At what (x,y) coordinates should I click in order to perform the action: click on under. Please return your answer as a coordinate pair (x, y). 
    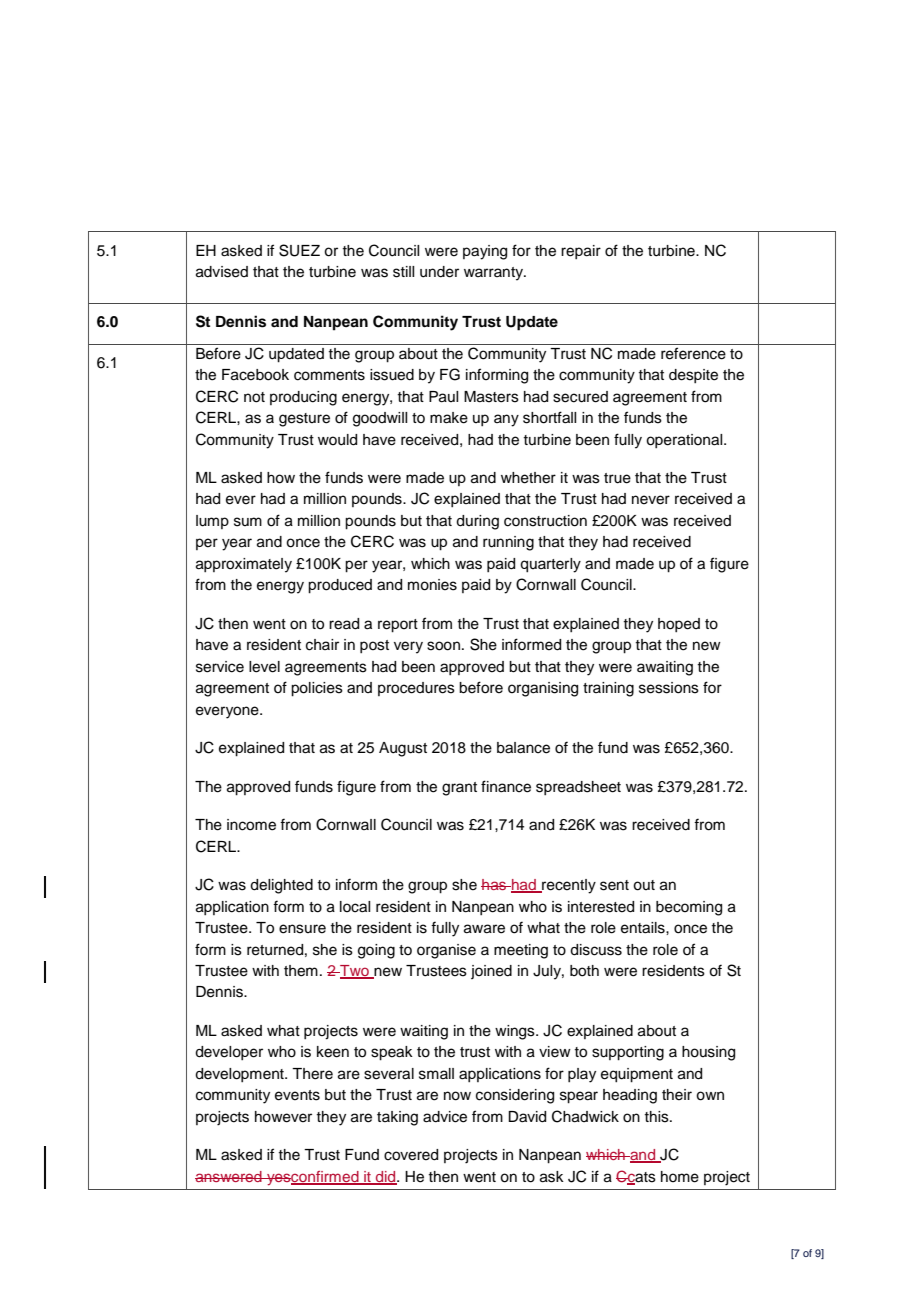
    Looking at the image, I should click on (439, 272).
